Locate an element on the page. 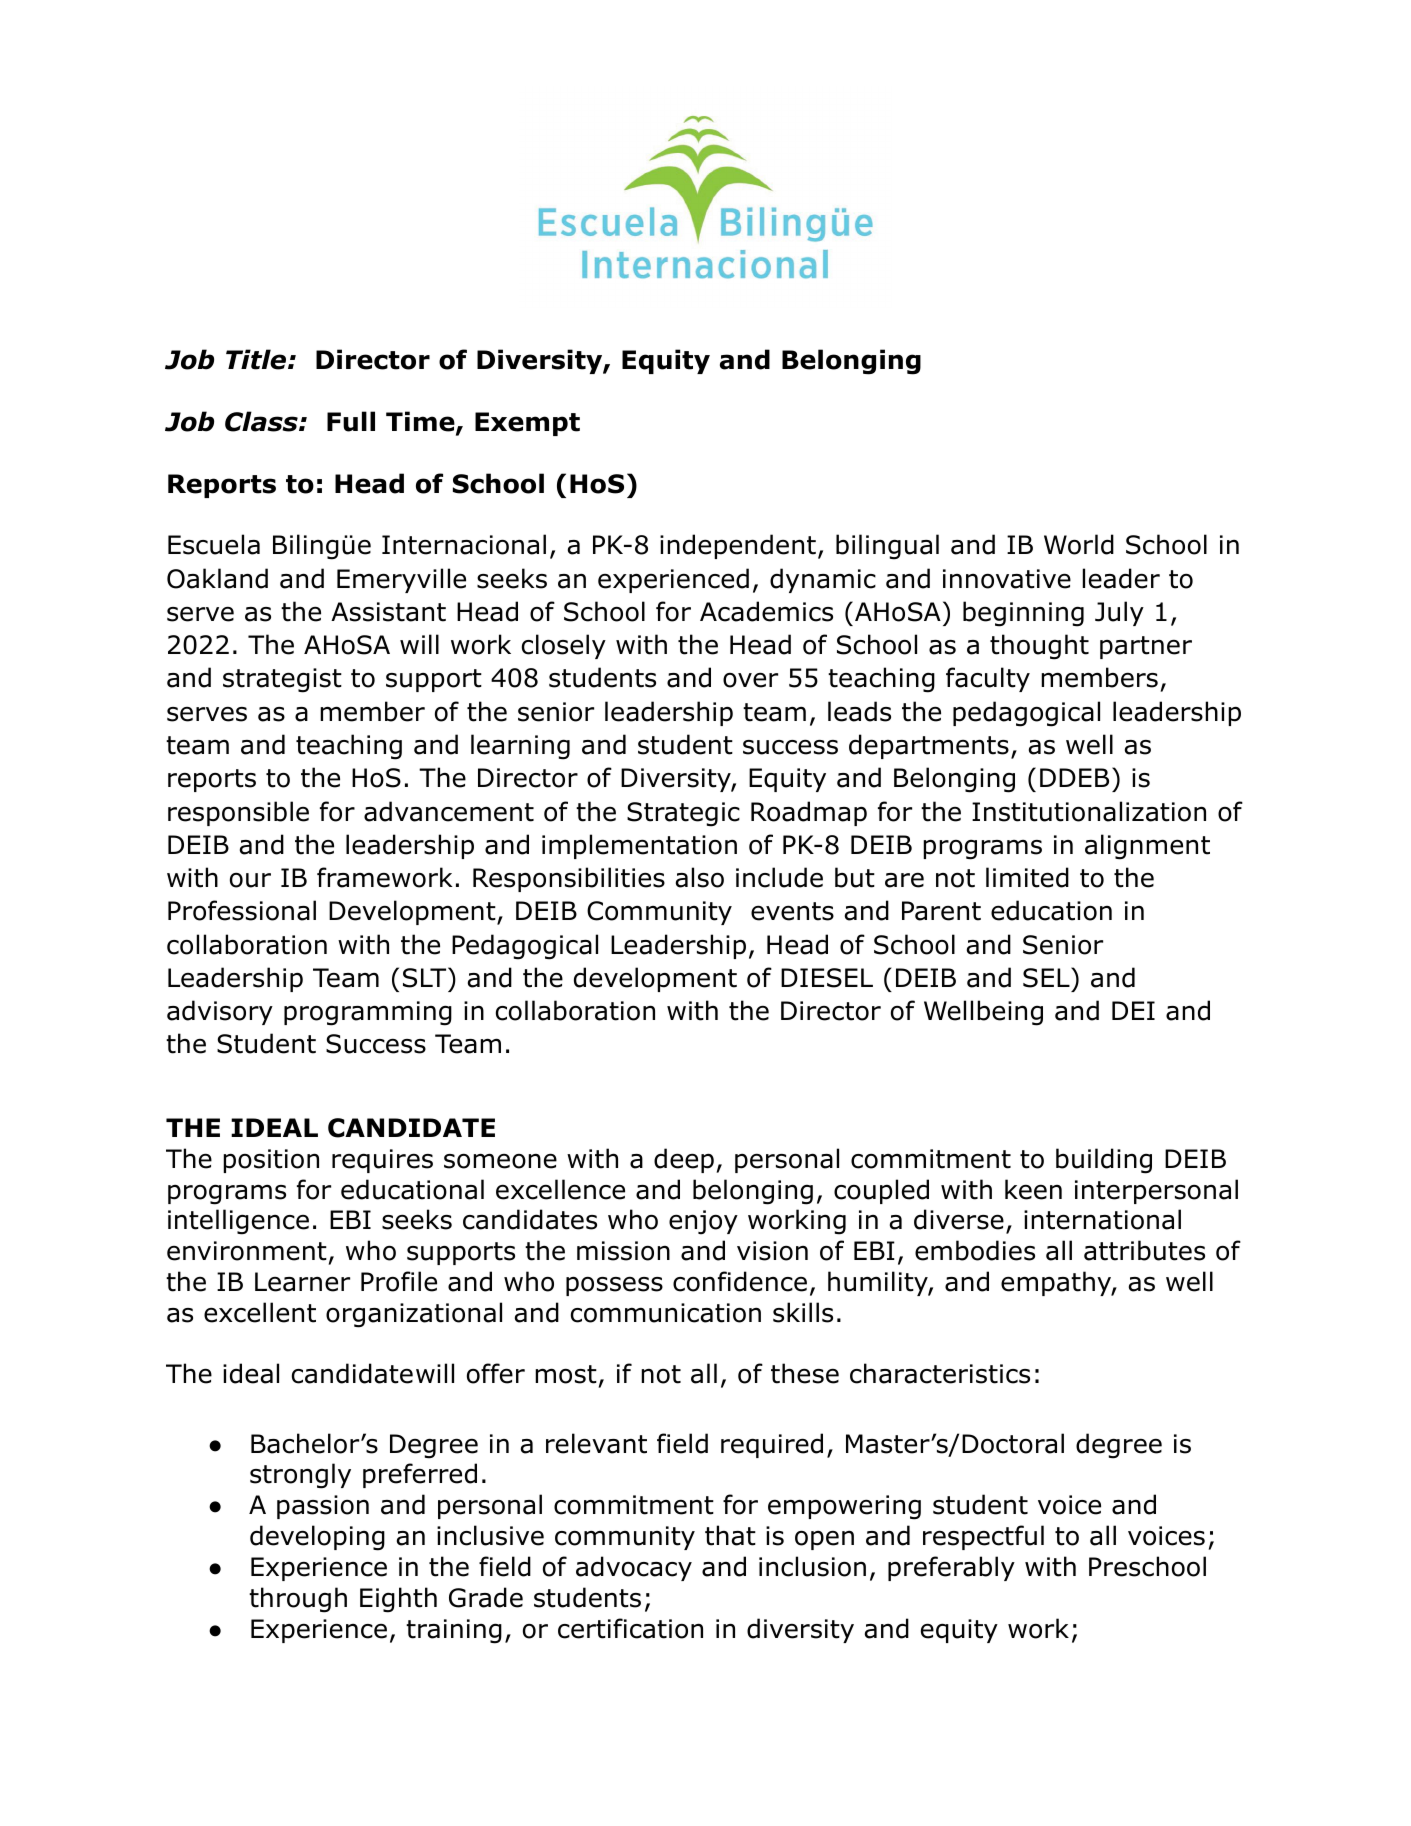 The width and height of the page is (1411, 1826). enjoy is located at coordinates (703, 1222).
